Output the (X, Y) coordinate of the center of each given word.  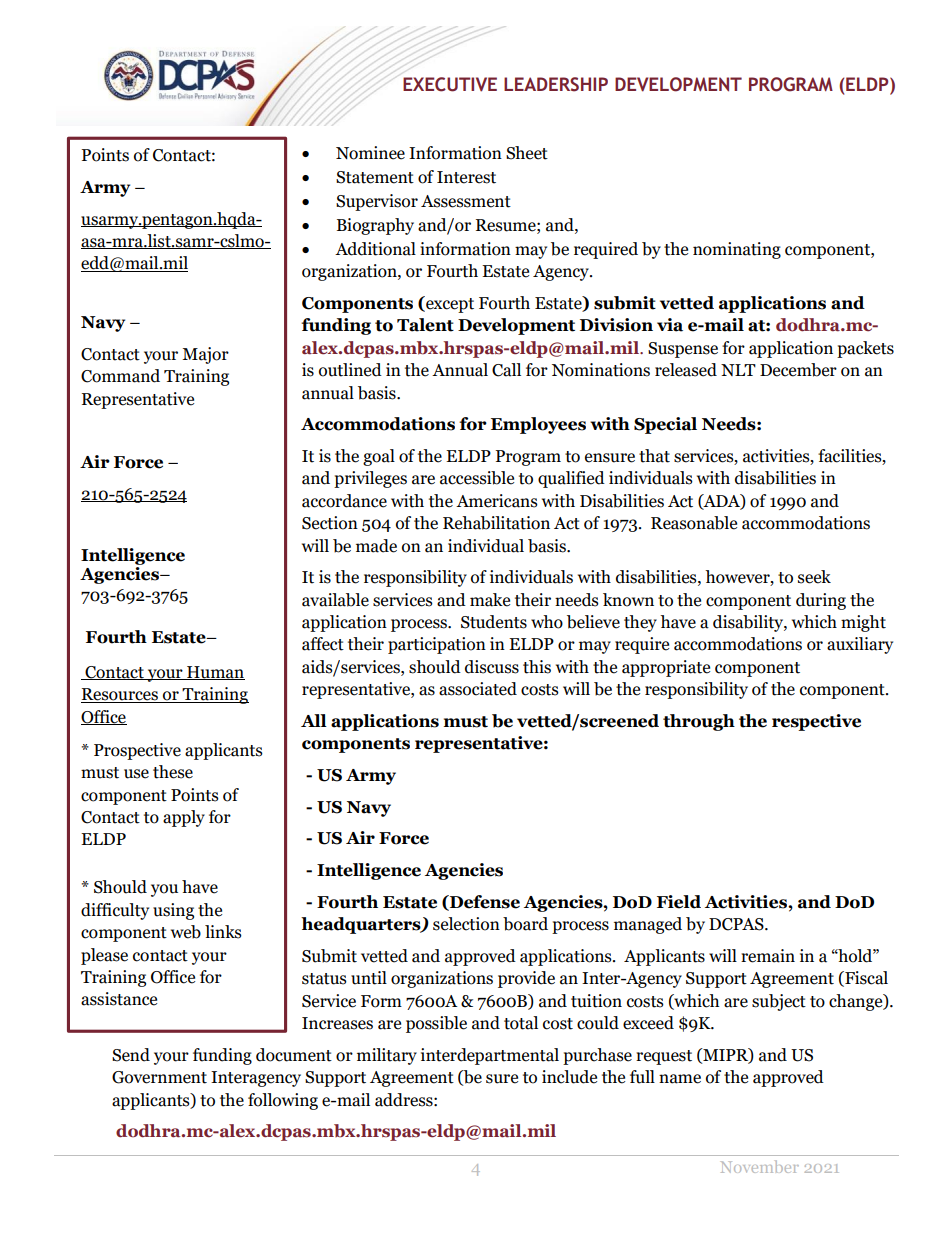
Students (494, 622)
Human (215, 673)
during (821, 601)
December (798, 370)
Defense (484, 903)
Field (679, 902)
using (173, 911)
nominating (737, 250)
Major (205, 355)
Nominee (370, 153)
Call (506, 370)
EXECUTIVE (450, 84)
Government (159, 1077)
